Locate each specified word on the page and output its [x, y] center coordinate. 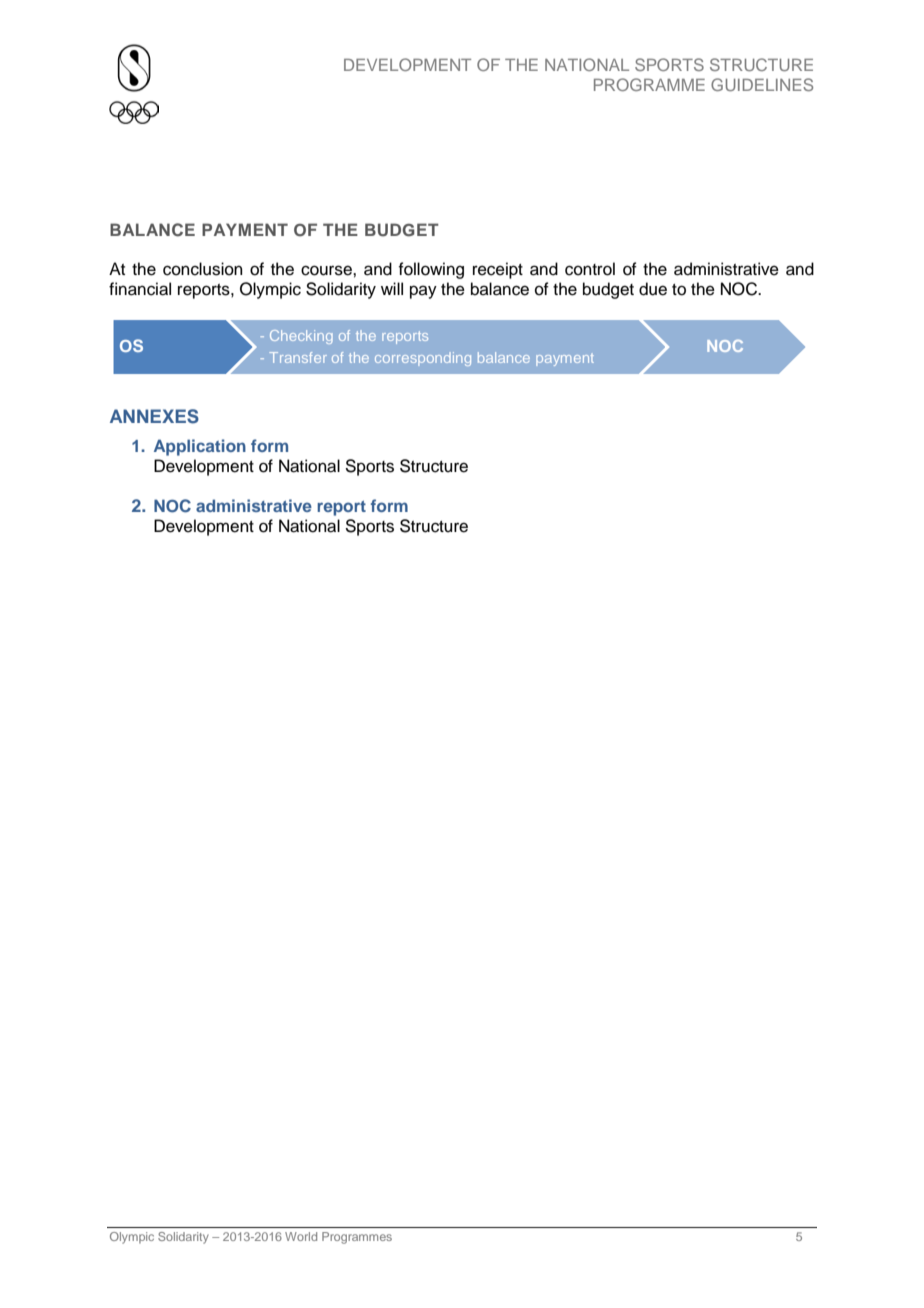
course [327, 270]
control [590, 269]
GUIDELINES [762, 84]
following [431, 270]
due [653, 289]
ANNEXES [154, 416]
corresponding [423, 359]
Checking [301, 337]
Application [200, 447]
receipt [498, 270]
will [392, 288]
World [301, 1236]
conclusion [203, 269]
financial [140, 289]
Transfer [298, 357]
